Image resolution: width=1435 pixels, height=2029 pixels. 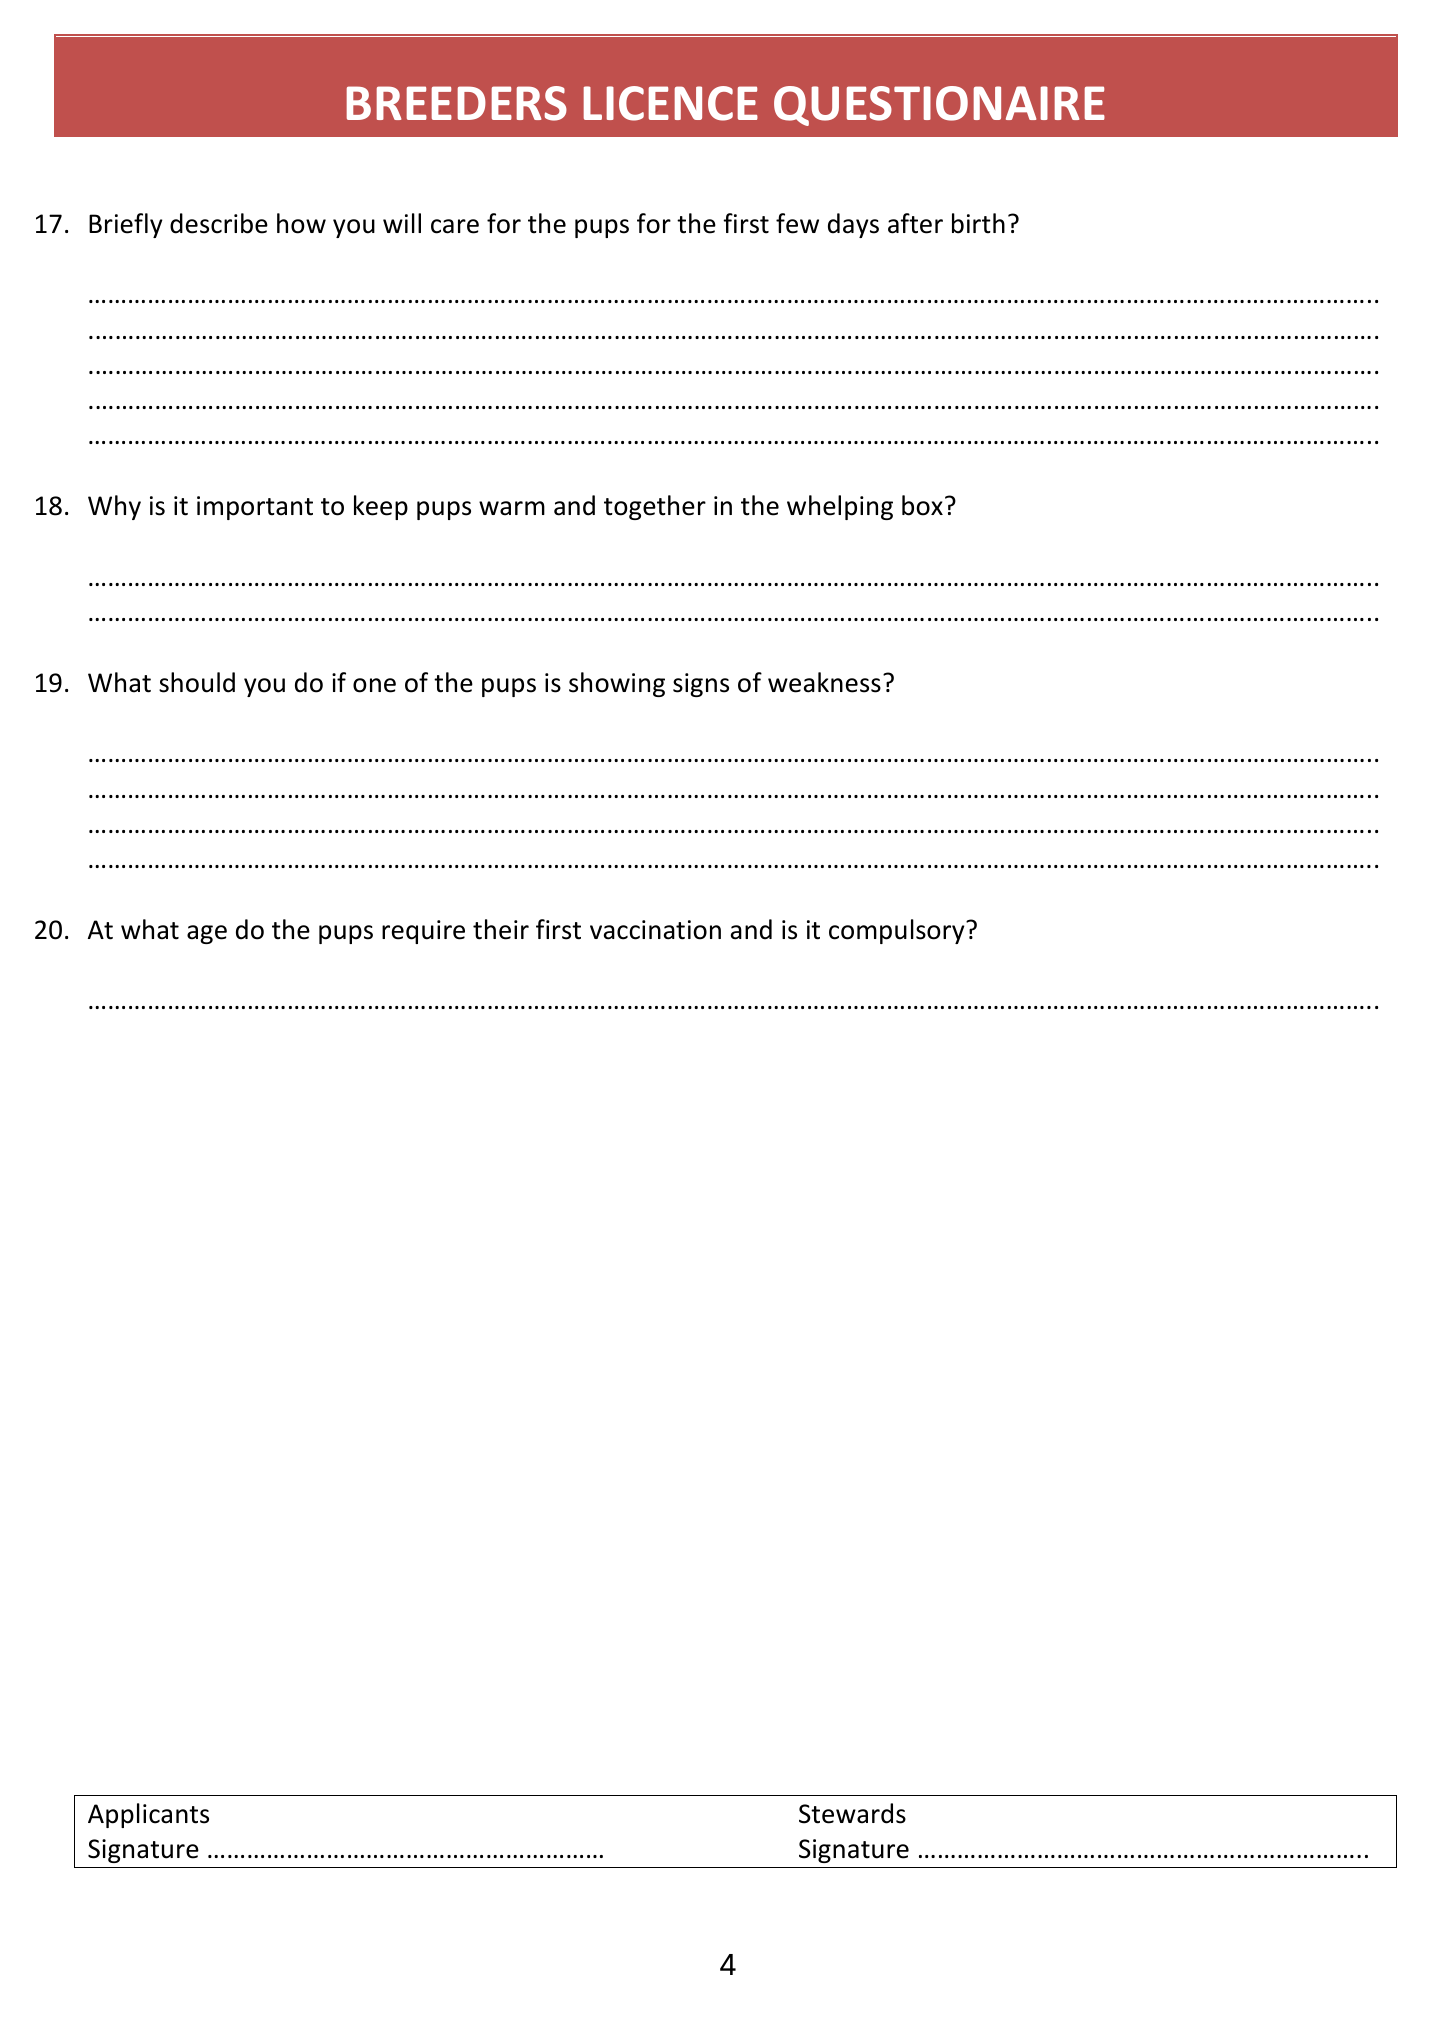 What do you see at coordinates (219, 223) in the screenshot?
I see `describe` at bounding box center [219, 223].
